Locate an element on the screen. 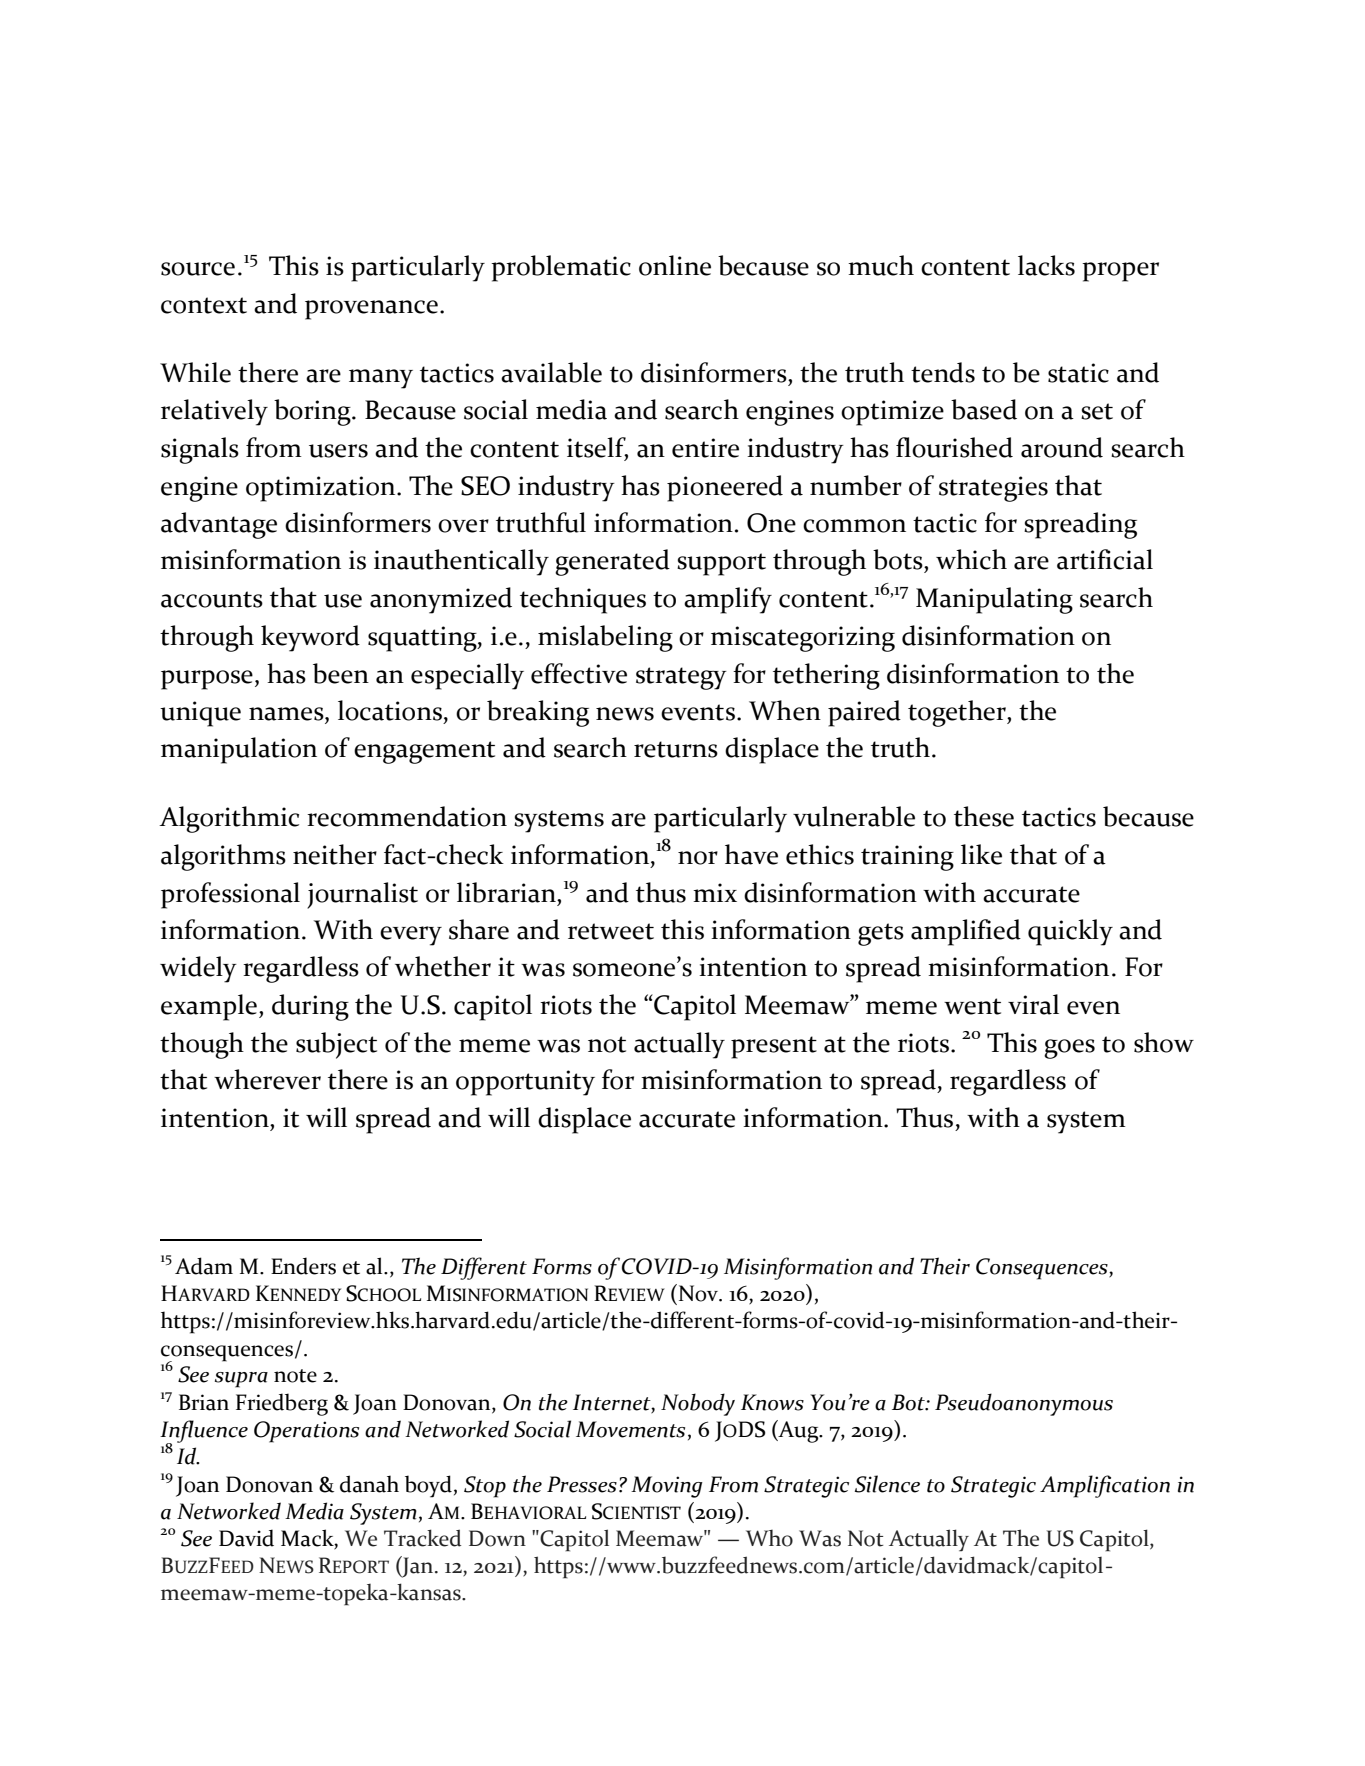 The image size is (1365, 1766). Operations is located at coordinates (306, 1432).
